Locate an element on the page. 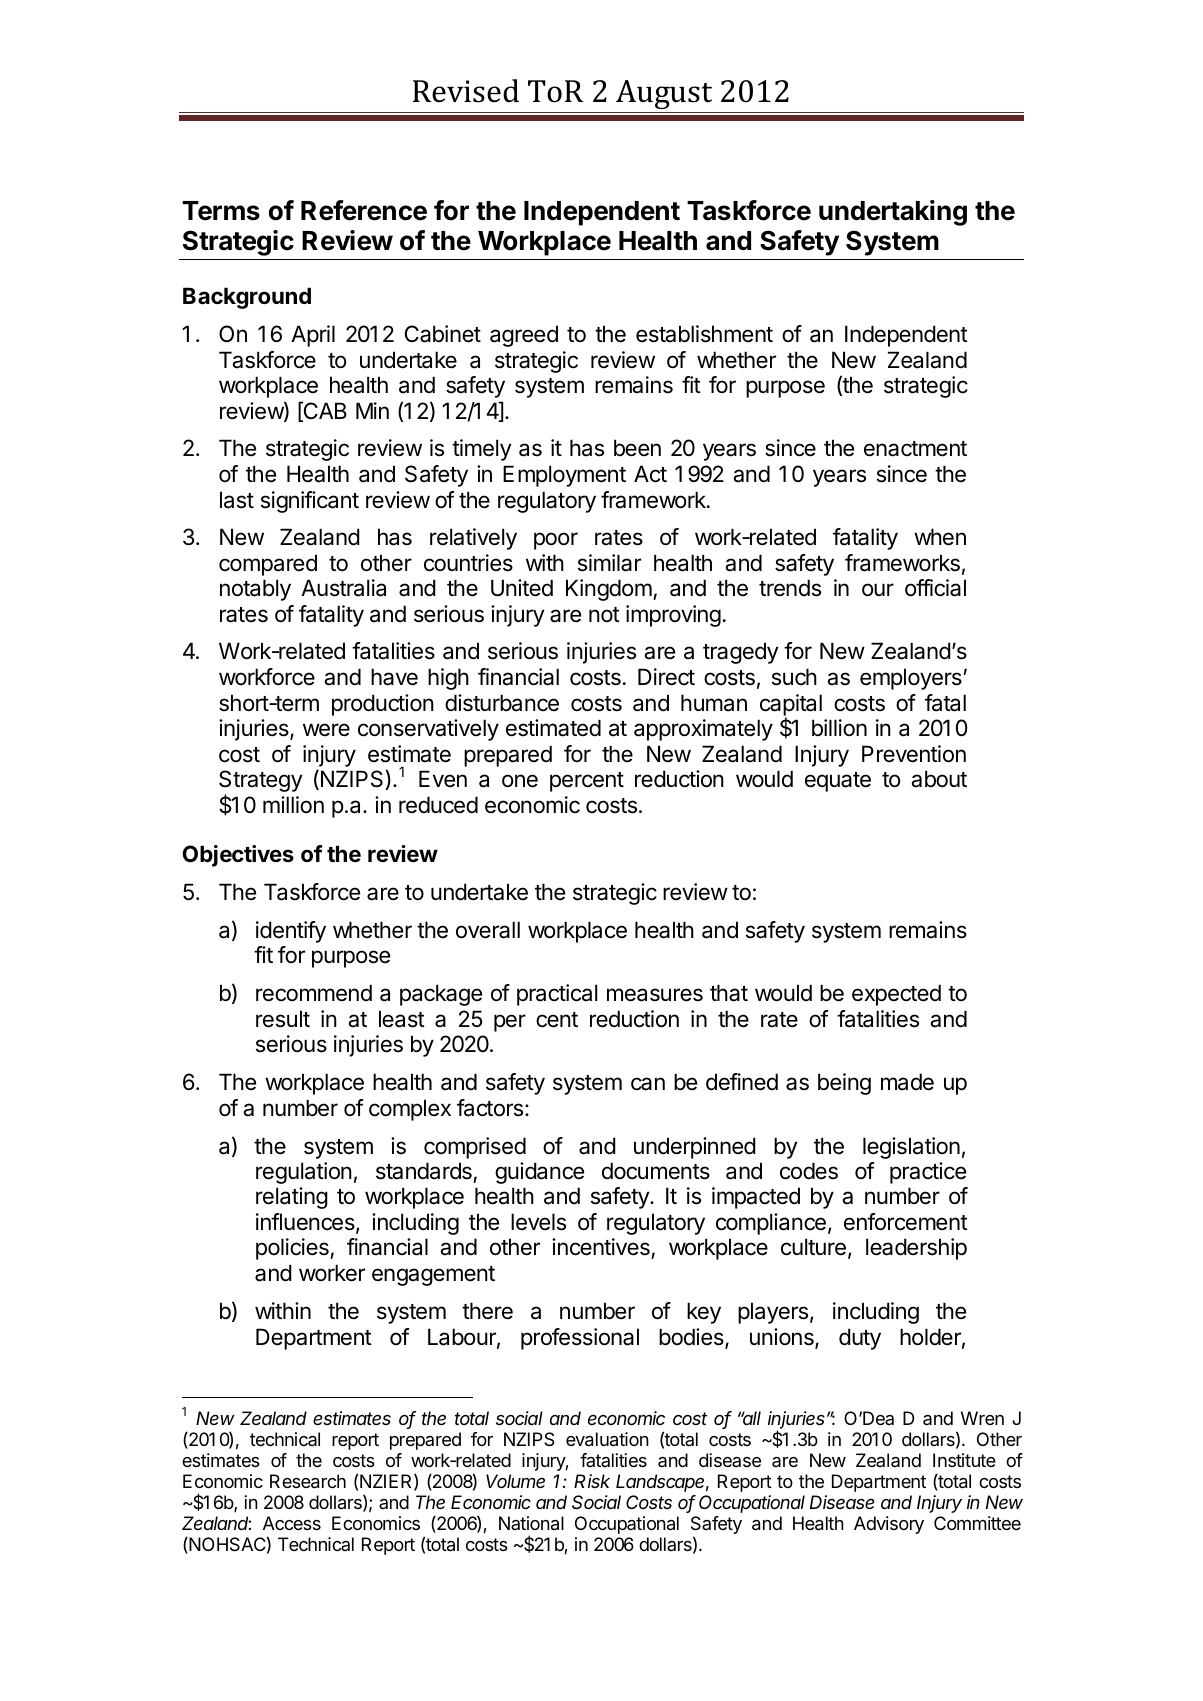 Image resolution: width=1203 pixels, height=1701 pixels. Risk is located at coordinates (592, 1481).
